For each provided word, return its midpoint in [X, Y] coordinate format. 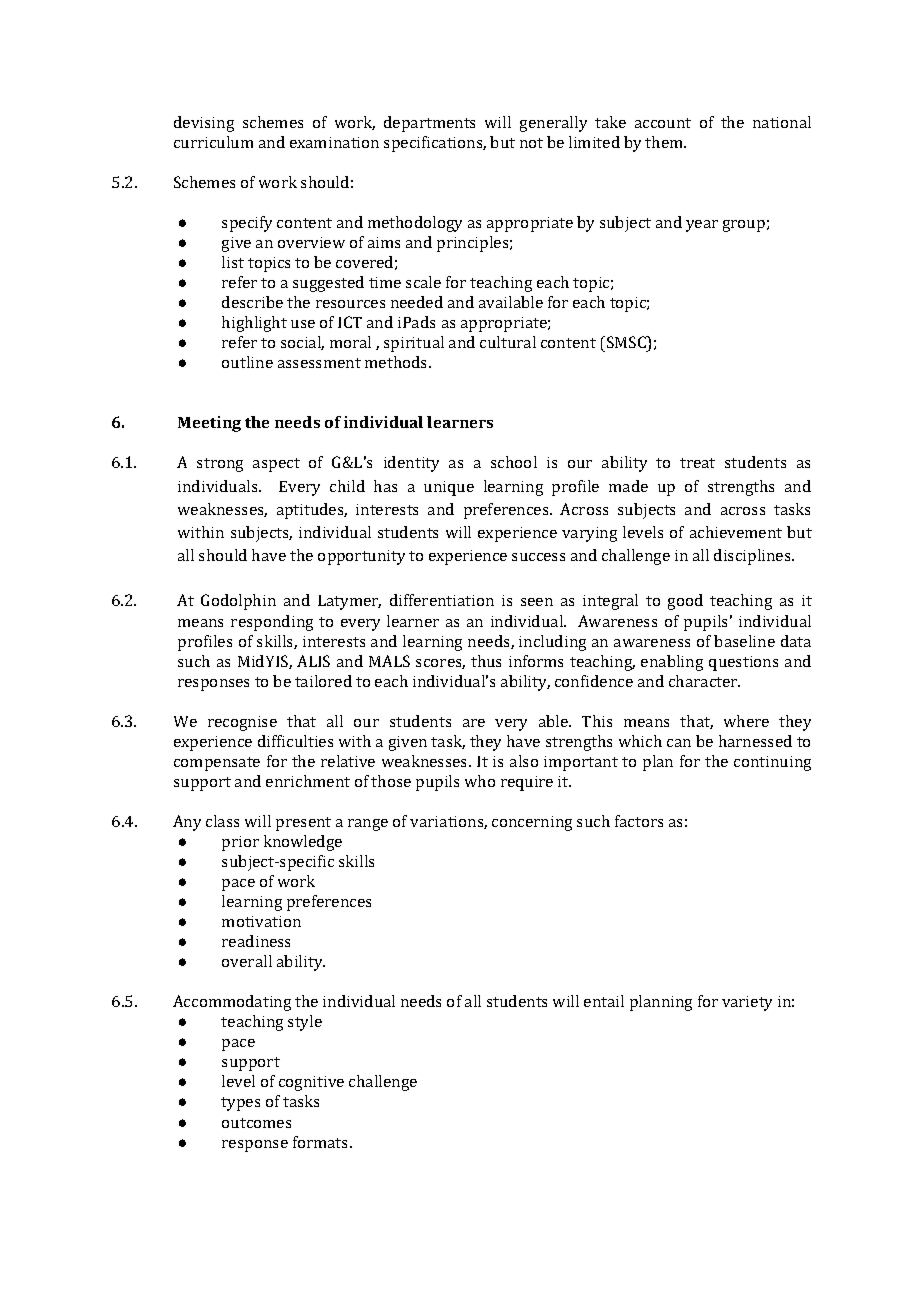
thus [486, 661]
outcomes [256, 1123]
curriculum [213, 142]
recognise [242, 723]
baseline [744, 641]
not [531, 143]
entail [604, 1001]
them [665, 142]
